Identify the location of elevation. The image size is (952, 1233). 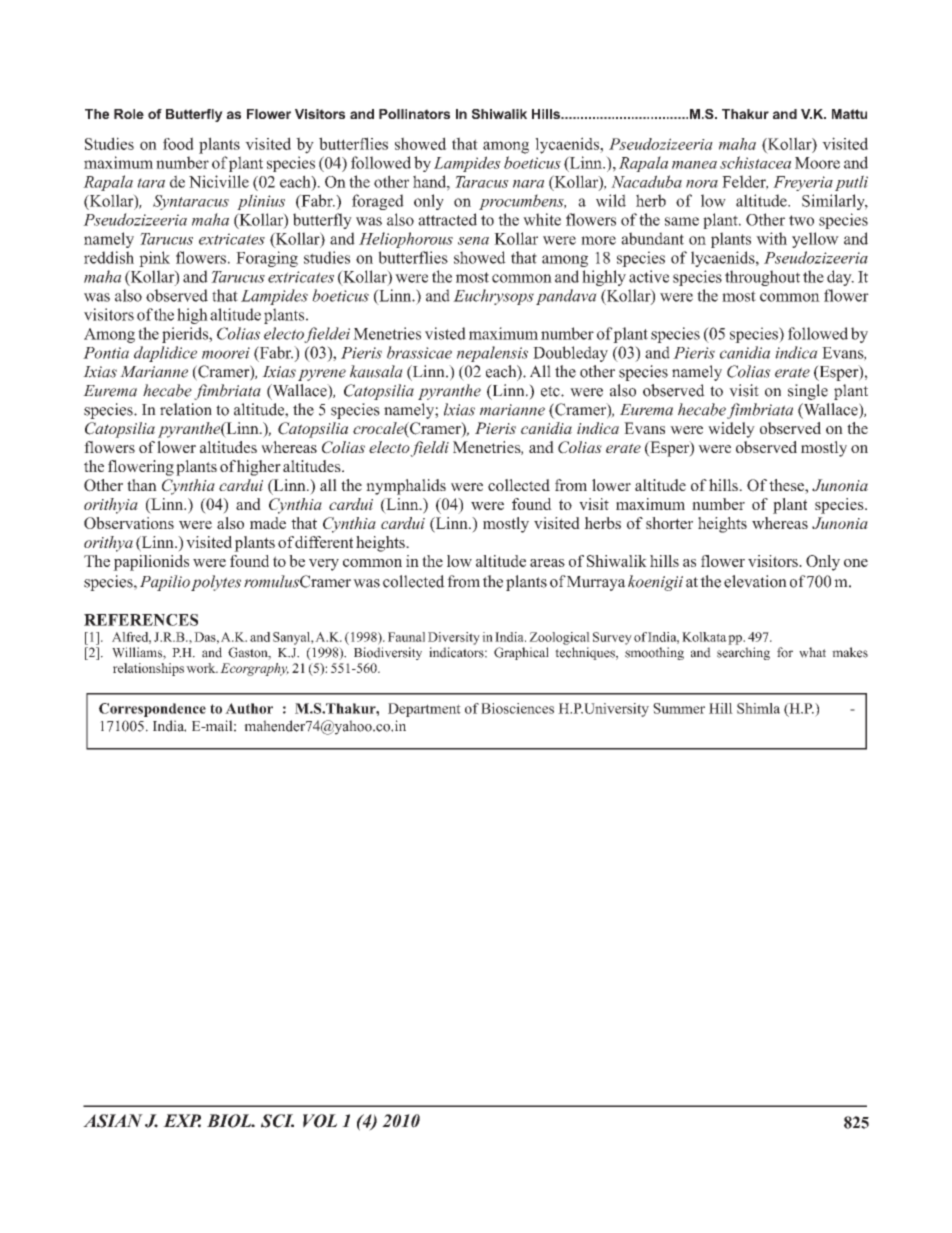
(755, 581).
